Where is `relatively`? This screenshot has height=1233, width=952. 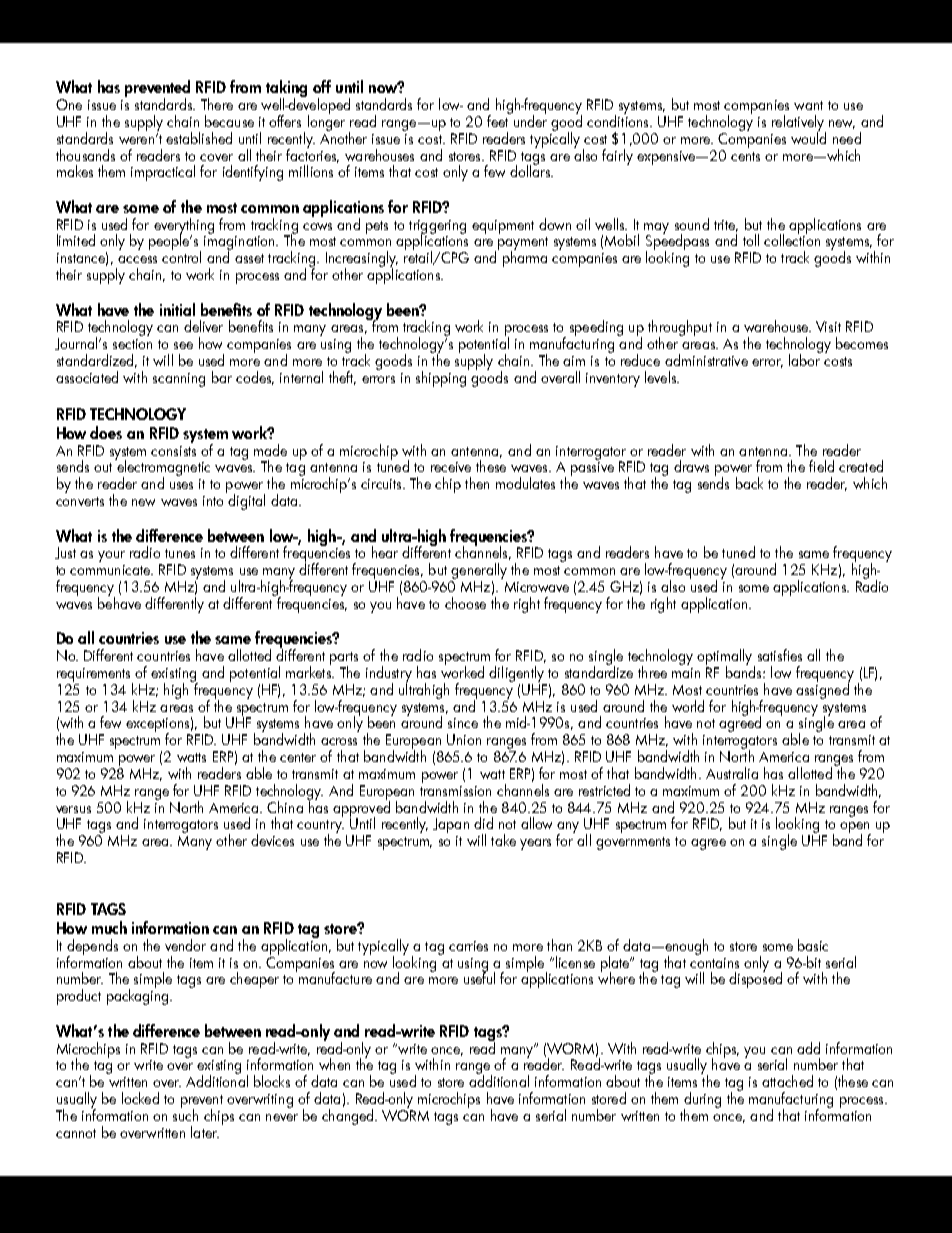 relatively is located at coordinates (799, 124).
